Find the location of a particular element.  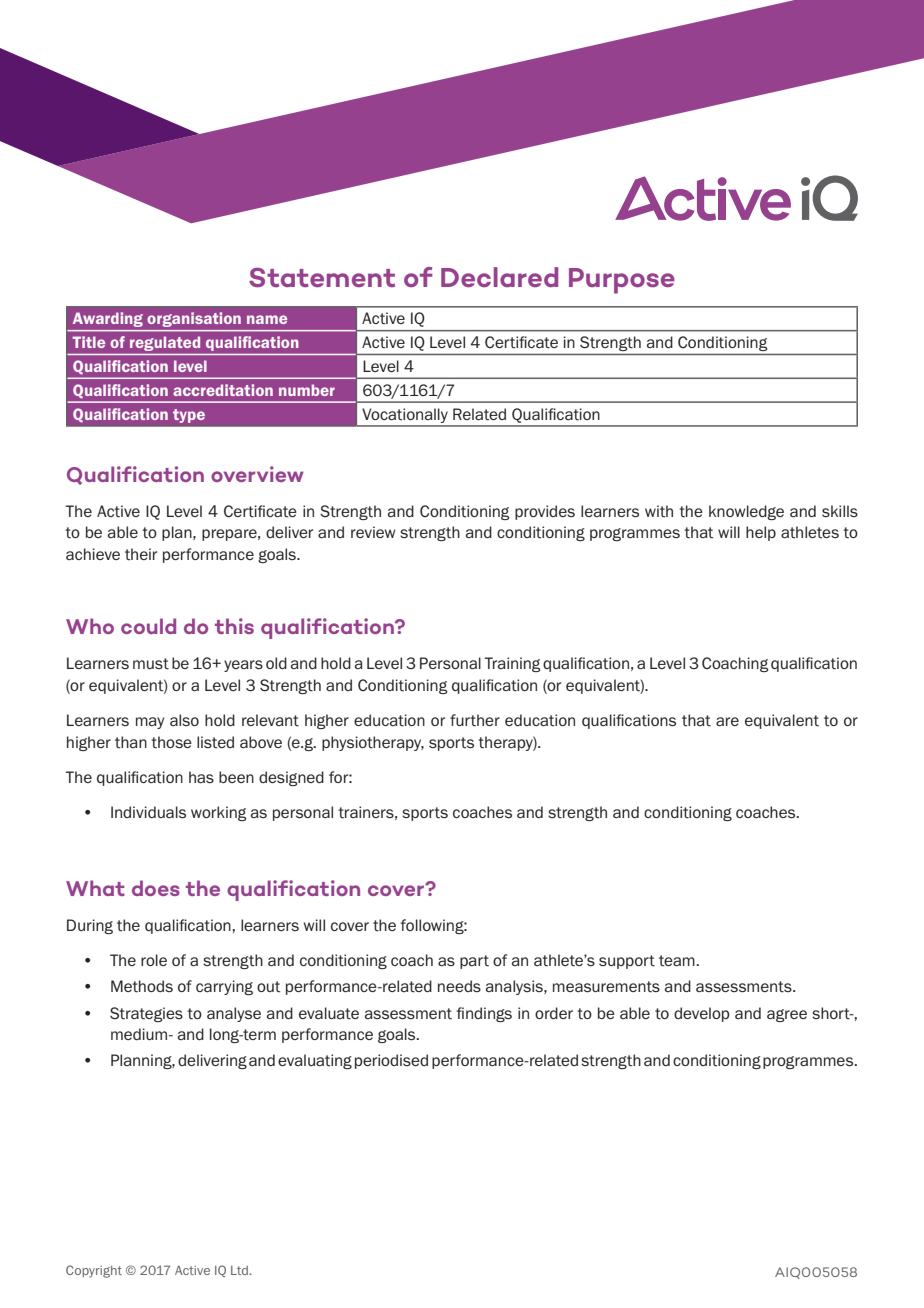

Declared is located at coordinates (499, 277).
